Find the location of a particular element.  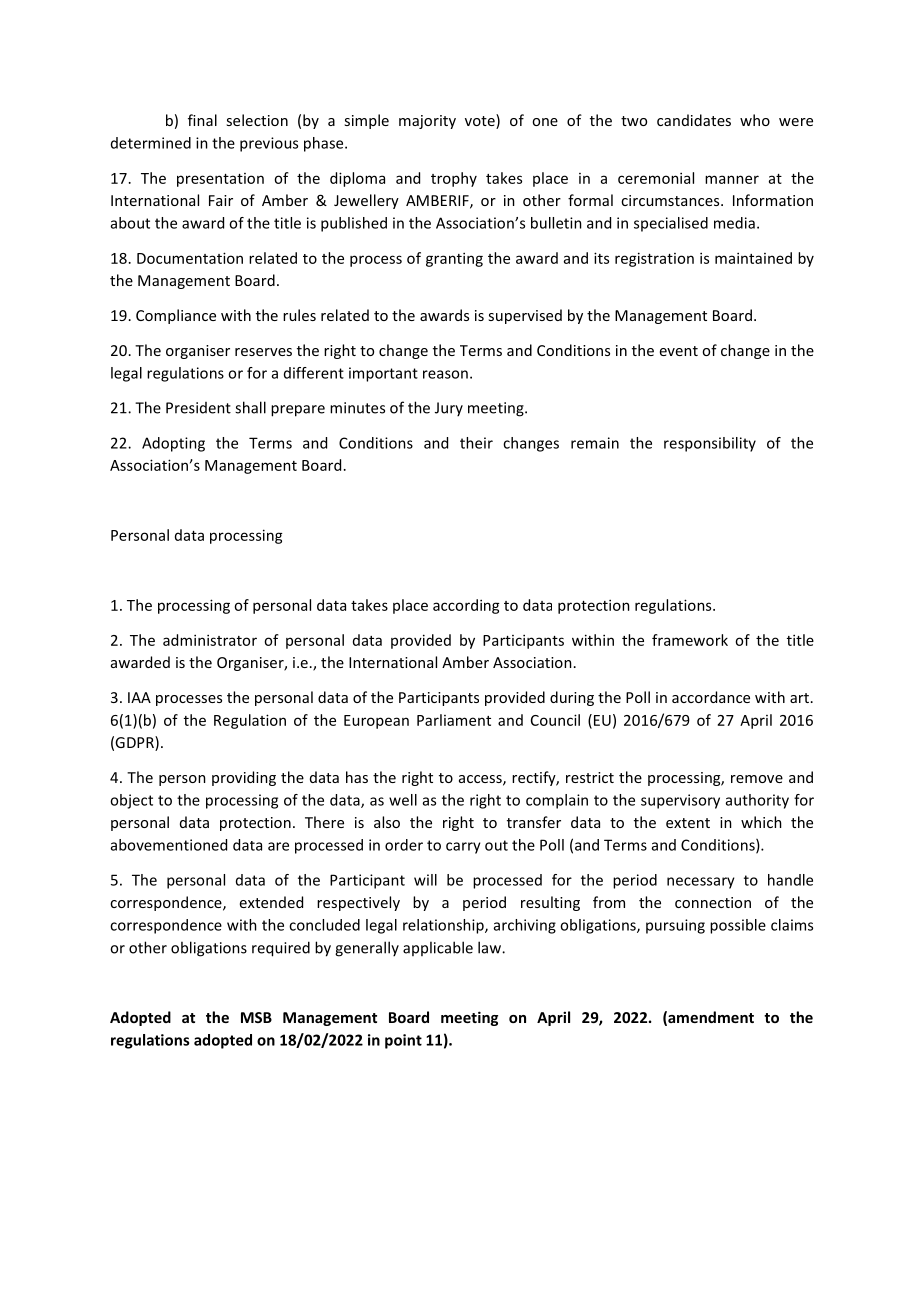

according is located at coordinates (466, 606).
